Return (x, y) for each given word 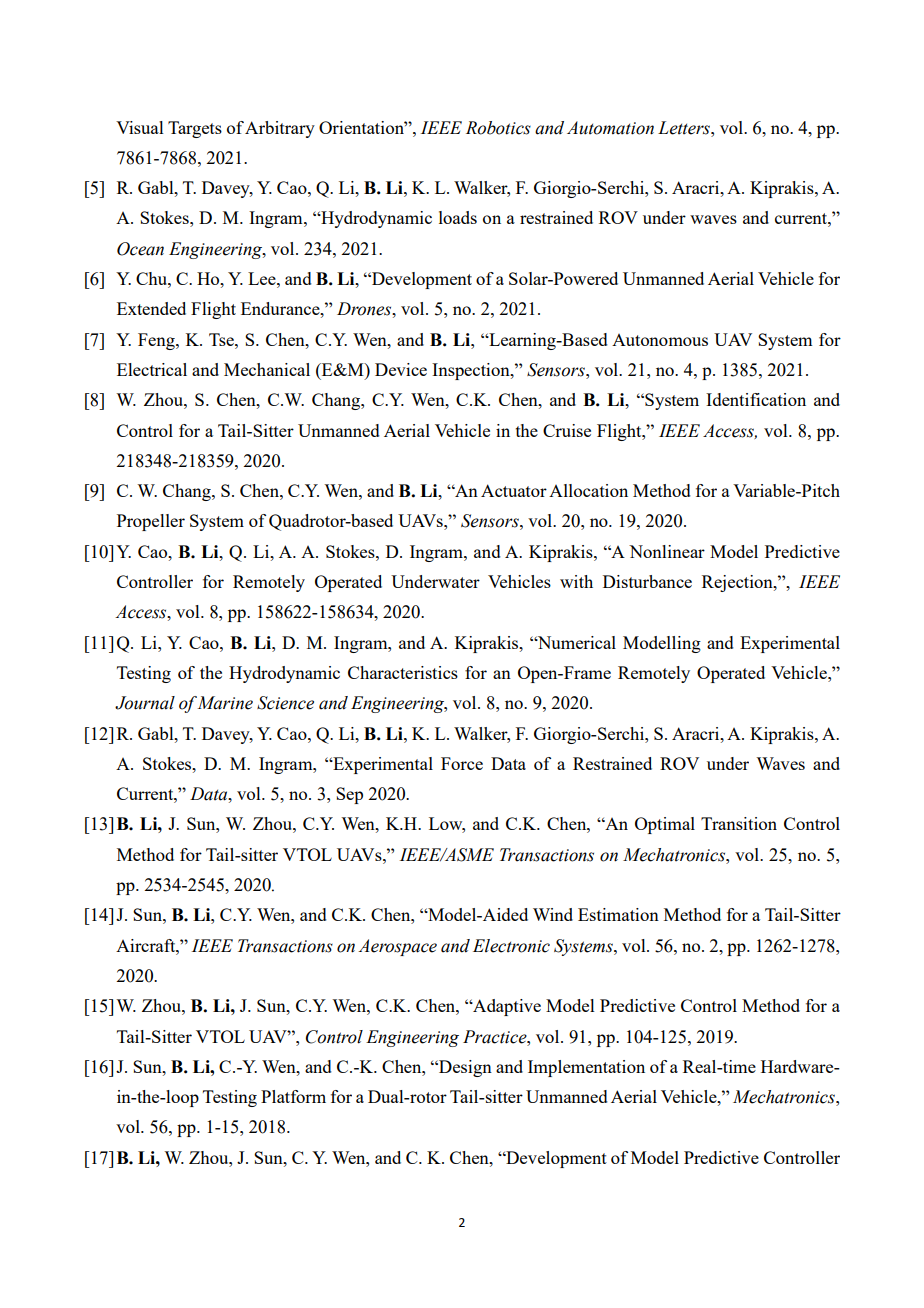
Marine (225, 703)
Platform (293, 1096)
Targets (195, 129)
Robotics (498, 128)
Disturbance (647, 581)
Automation (610, 128)
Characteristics (403, 672)
